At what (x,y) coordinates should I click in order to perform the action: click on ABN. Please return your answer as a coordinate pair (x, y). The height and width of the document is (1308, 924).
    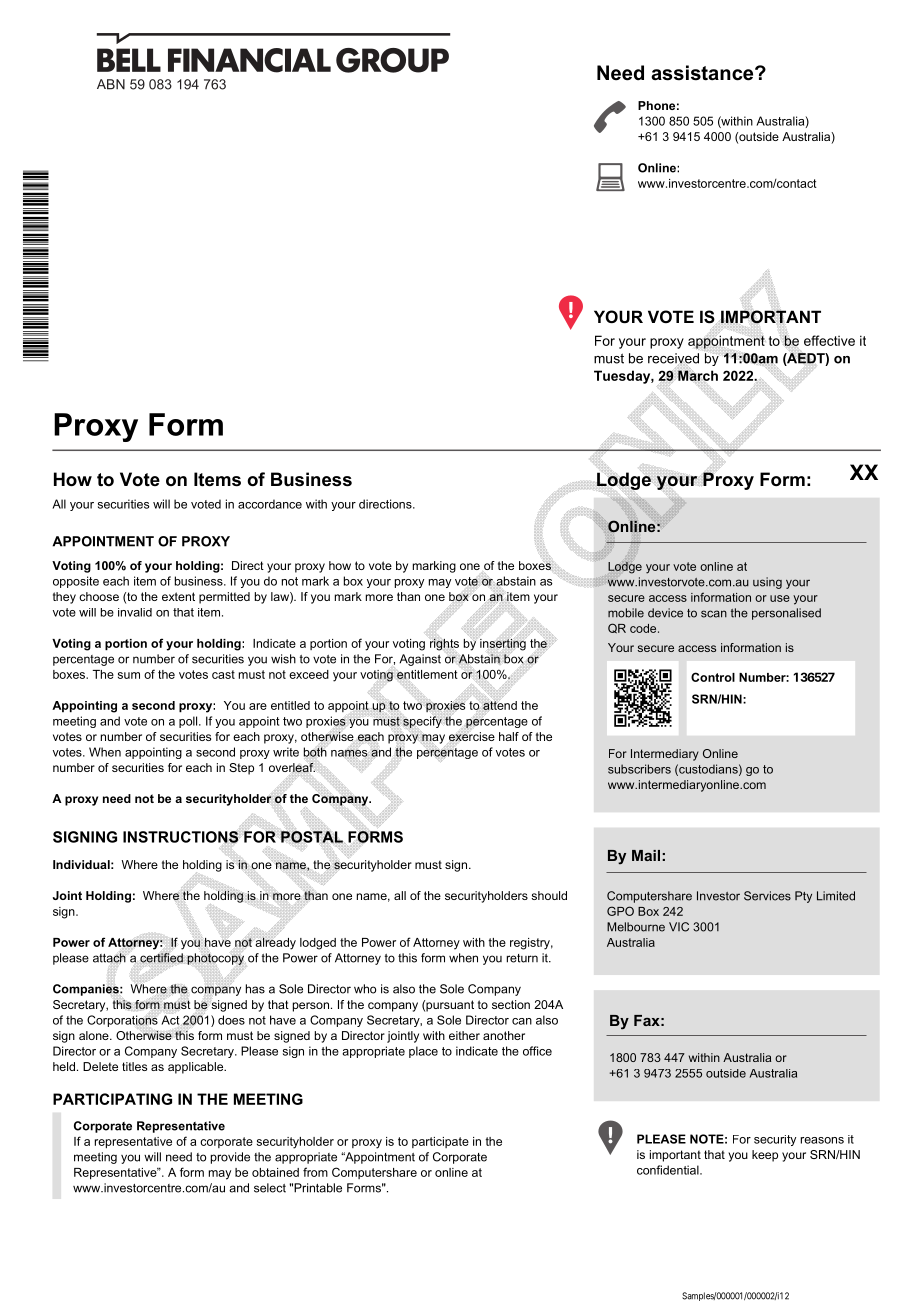
    Looking at the image, I should click on (111, 84).
